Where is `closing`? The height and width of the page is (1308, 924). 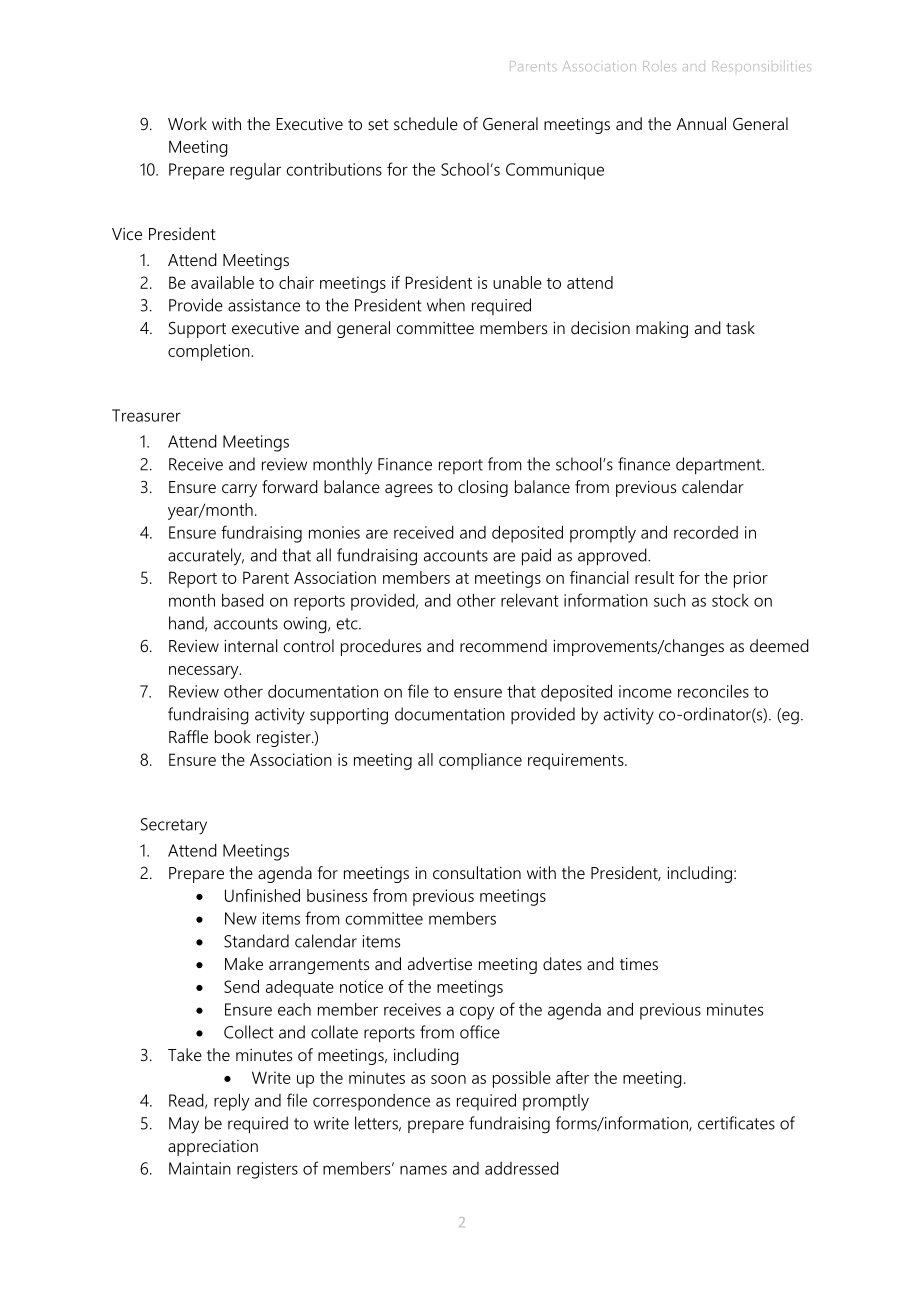 closing is located at coordinates (483, 488).
